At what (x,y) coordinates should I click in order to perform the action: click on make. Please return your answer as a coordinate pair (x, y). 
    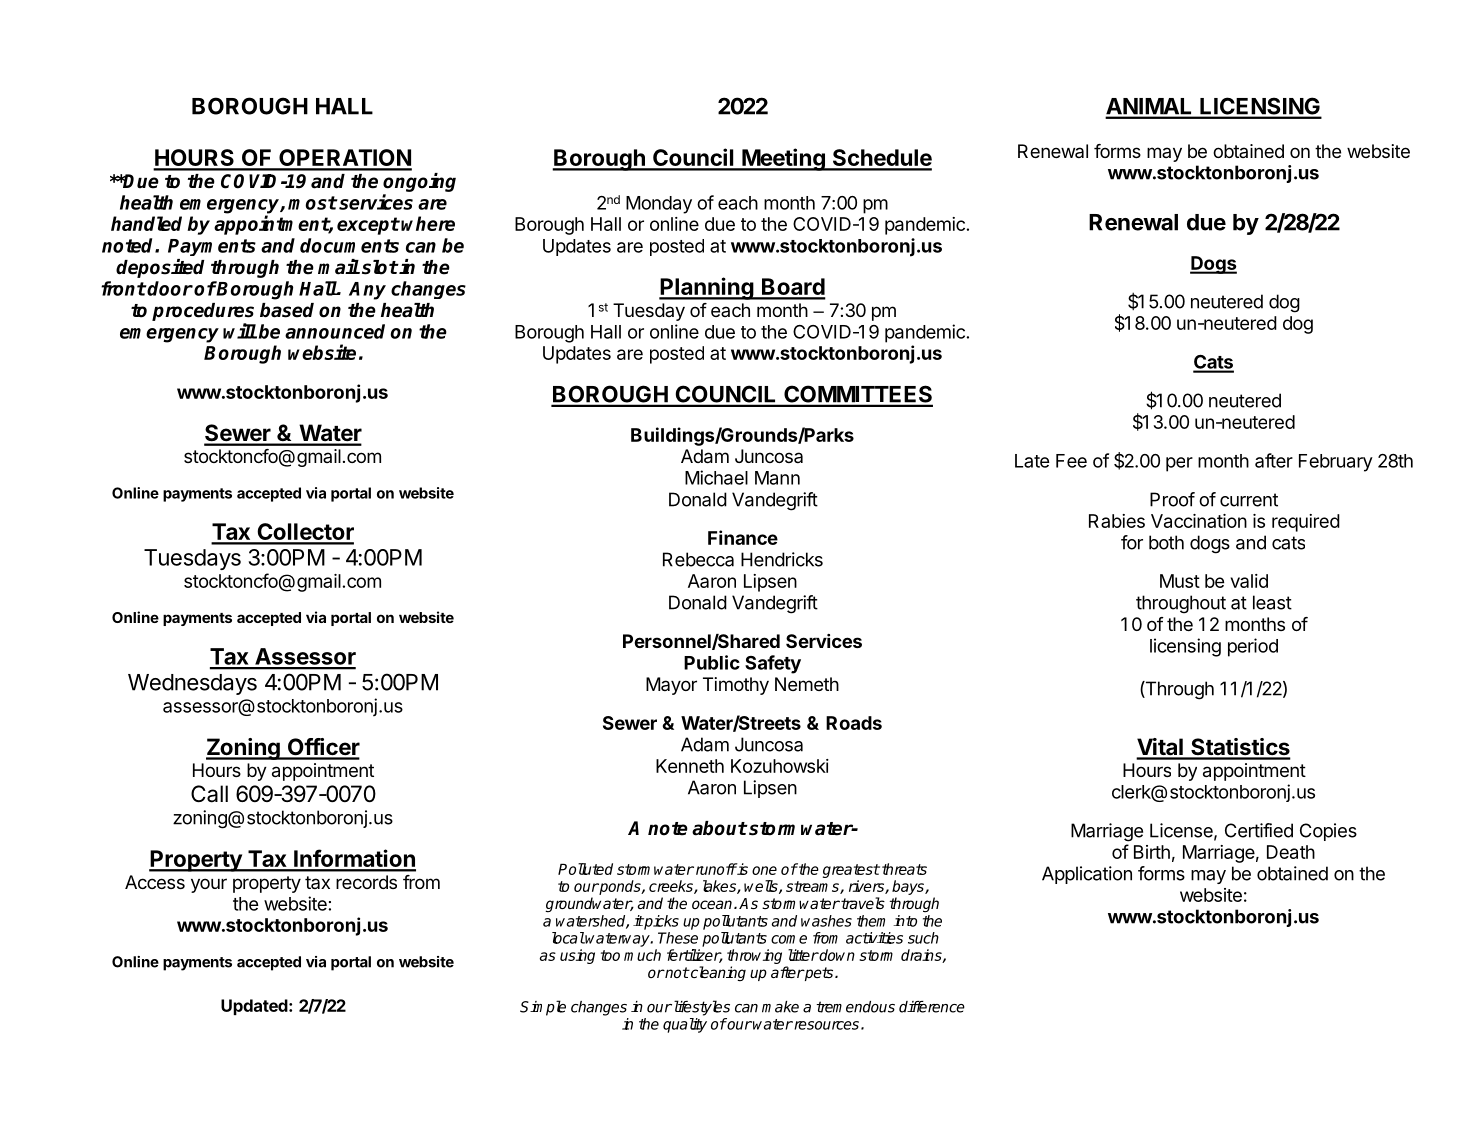
    Looking at the image, I should click on (780, 1007).
